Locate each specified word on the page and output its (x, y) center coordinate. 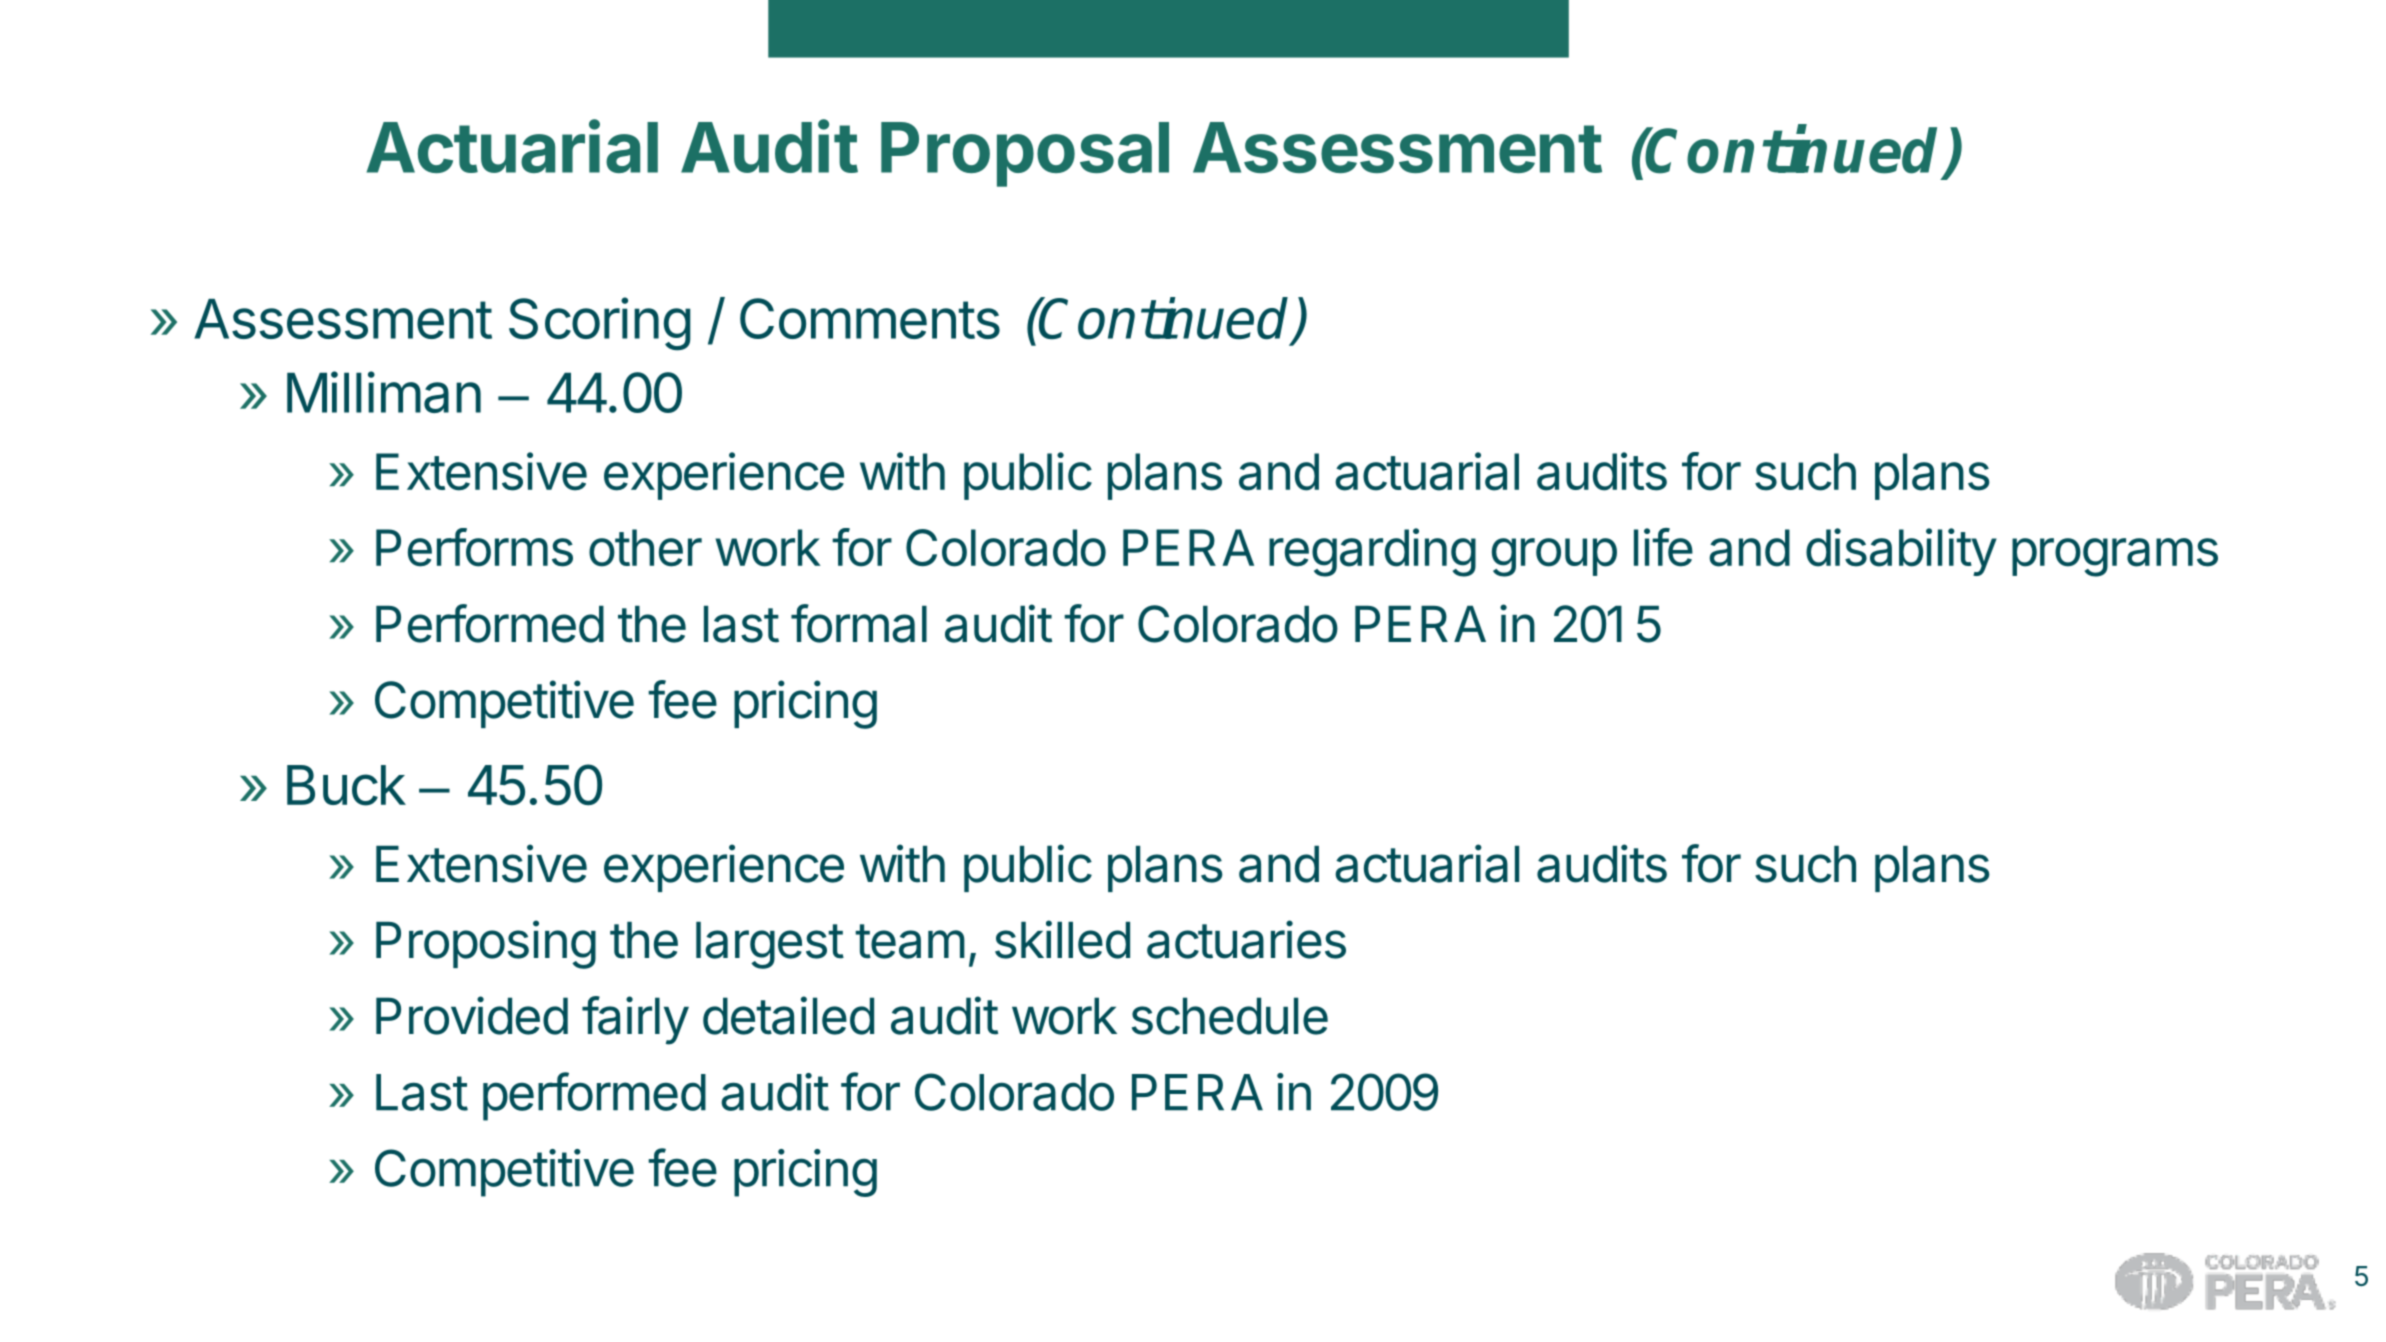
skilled (1062, 939)
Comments (870, 318)
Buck (346, 785)
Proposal (1025, 154)
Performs (474, 547)
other (645, 548)
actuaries (1246, 939)
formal (859, 623)
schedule (1230, 1016)
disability (1901, 552)
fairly (635, 1020)
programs (2115, 557)
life (1663, 547)
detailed (788, 1015)
